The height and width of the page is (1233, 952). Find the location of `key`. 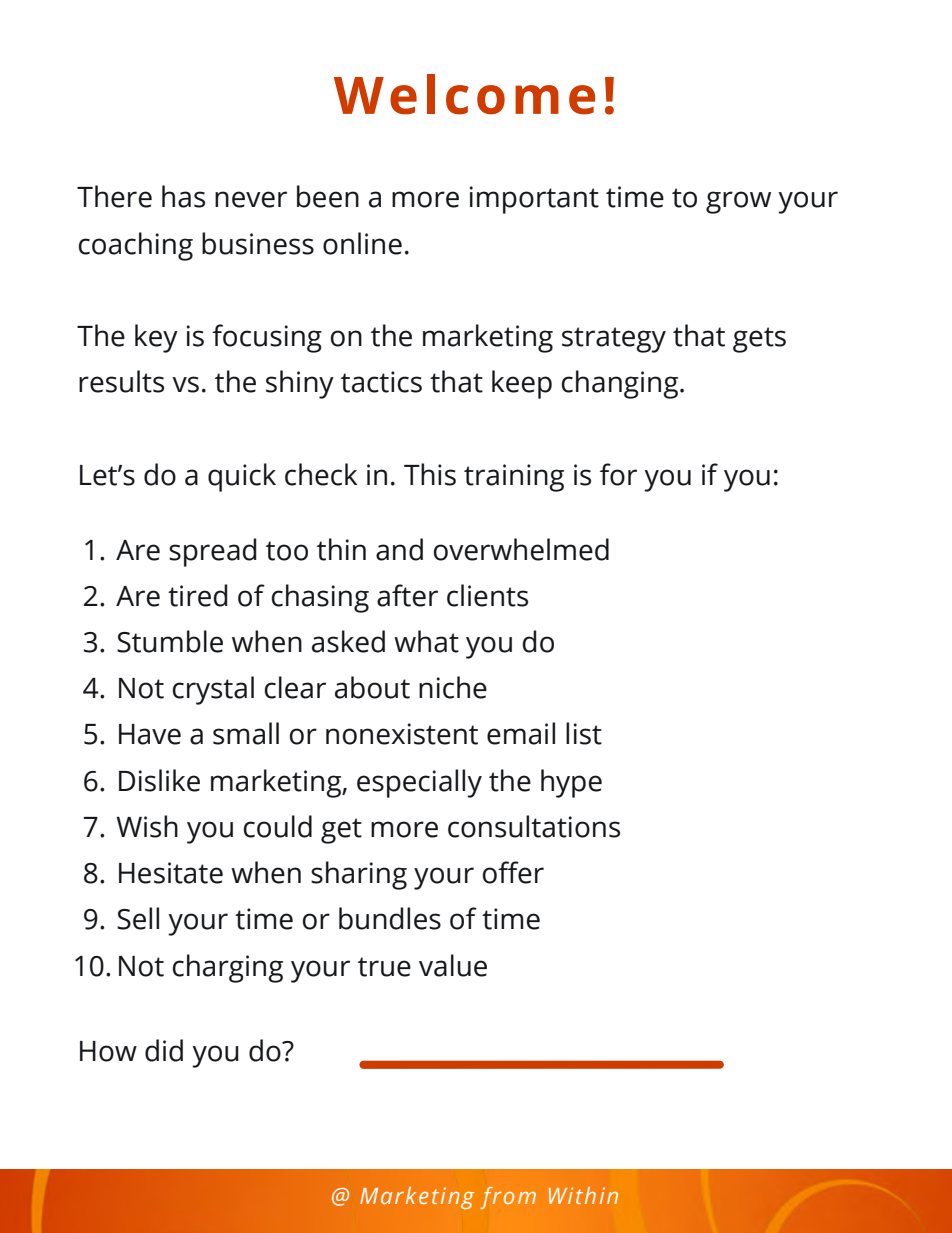

key is located at coordinates (156, 338).
